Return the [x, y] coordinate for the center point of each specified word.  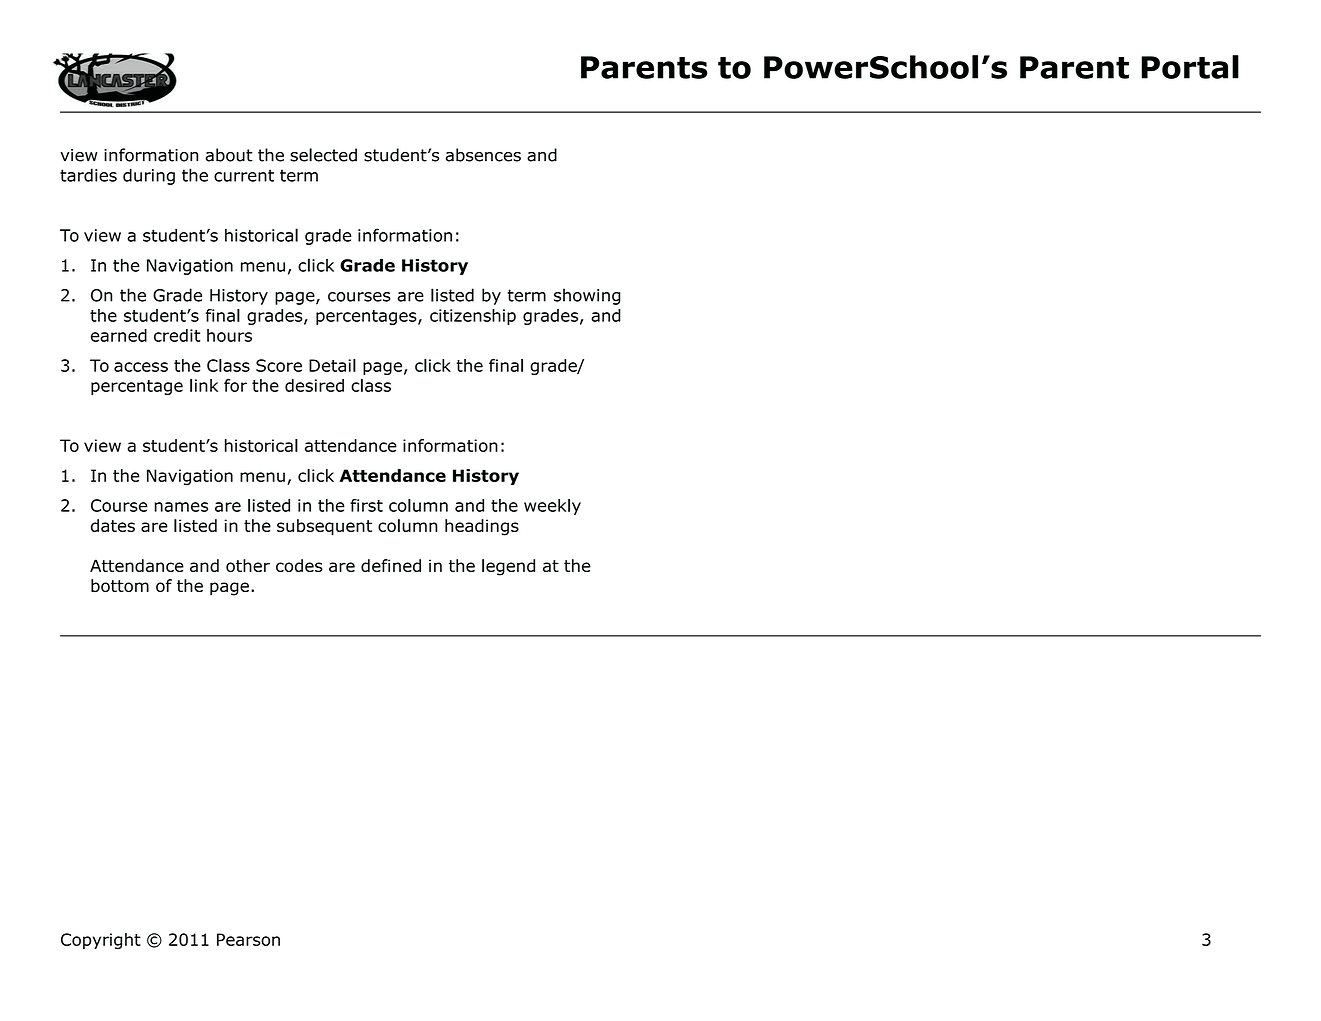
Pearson [248, 939]
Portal [1190, 67]
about [229, 155]
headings [482, 527]
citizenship [473, 317]
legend [508, 567]
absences [483, 155]
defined [391, 565]
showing [587, 296]
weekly [552, 507]
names [181, 507]
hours [229, 335]
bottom [120, 585]
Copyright [101, 941]
